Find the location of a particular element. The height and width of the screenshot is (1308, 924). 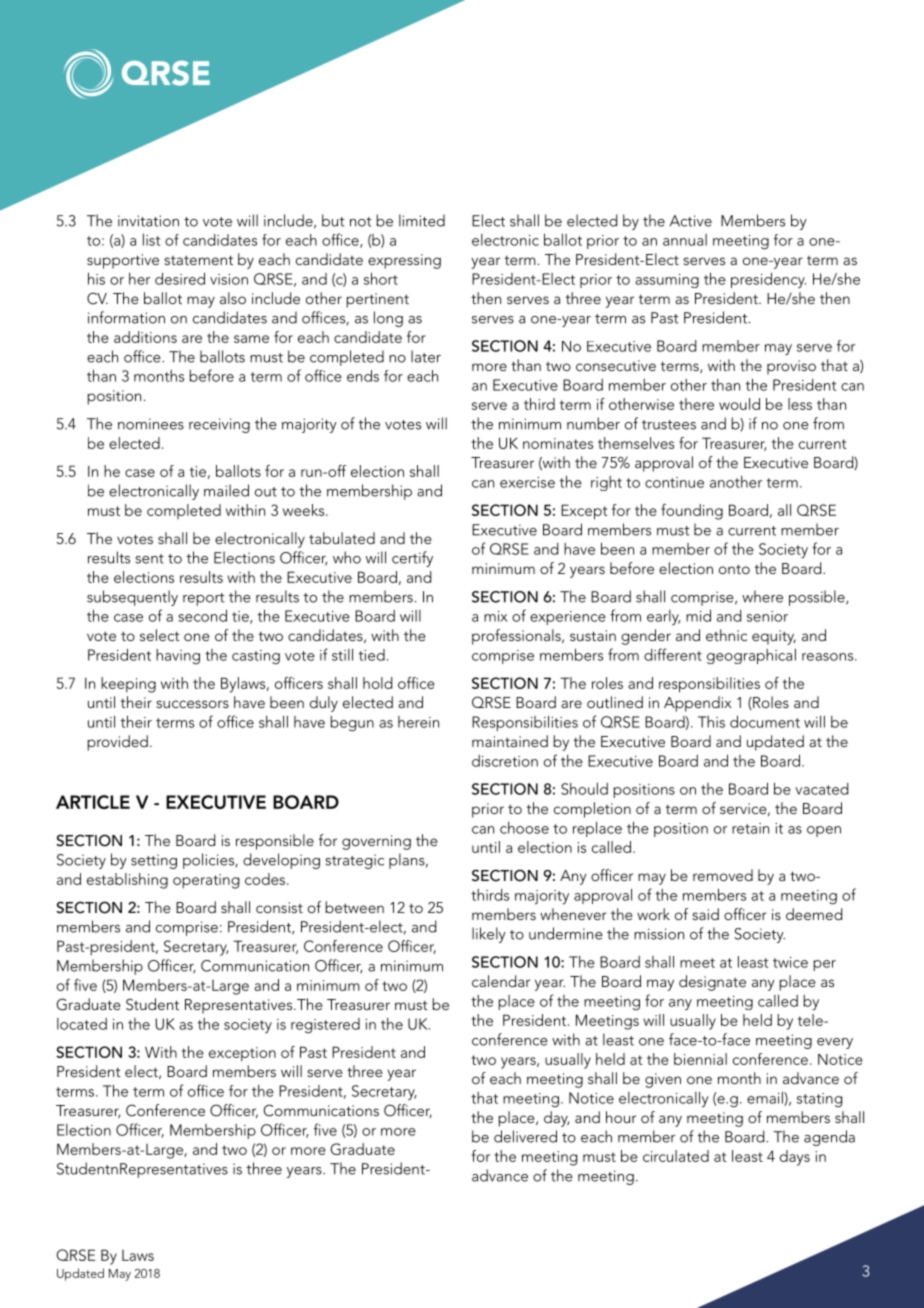

successors is located at coordinates (192, 704).
